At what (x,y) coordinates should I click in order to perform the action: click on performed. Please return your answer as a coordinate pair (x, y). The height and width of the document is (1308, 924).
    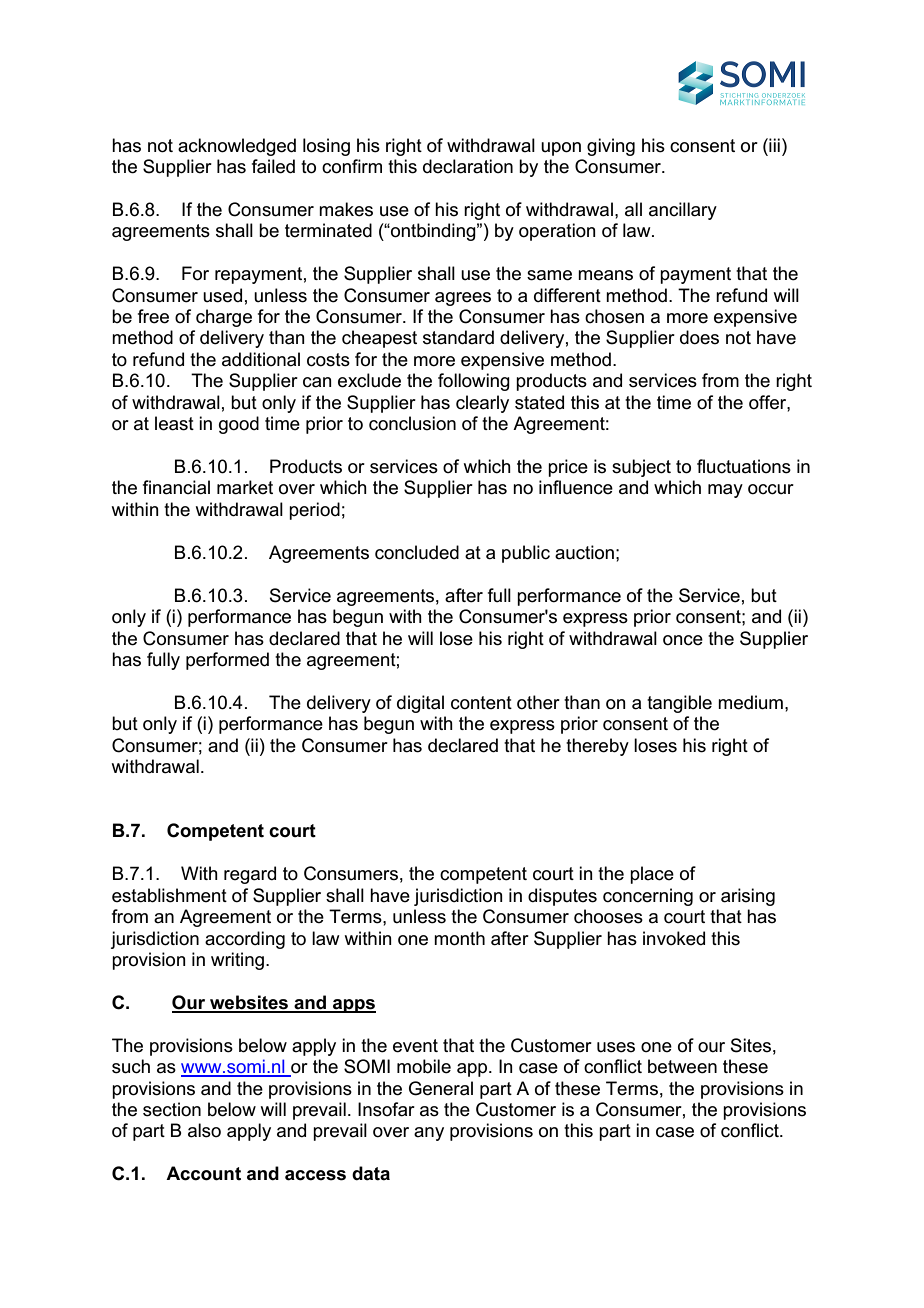
    Looking at the image, I should click on (227, 661).
